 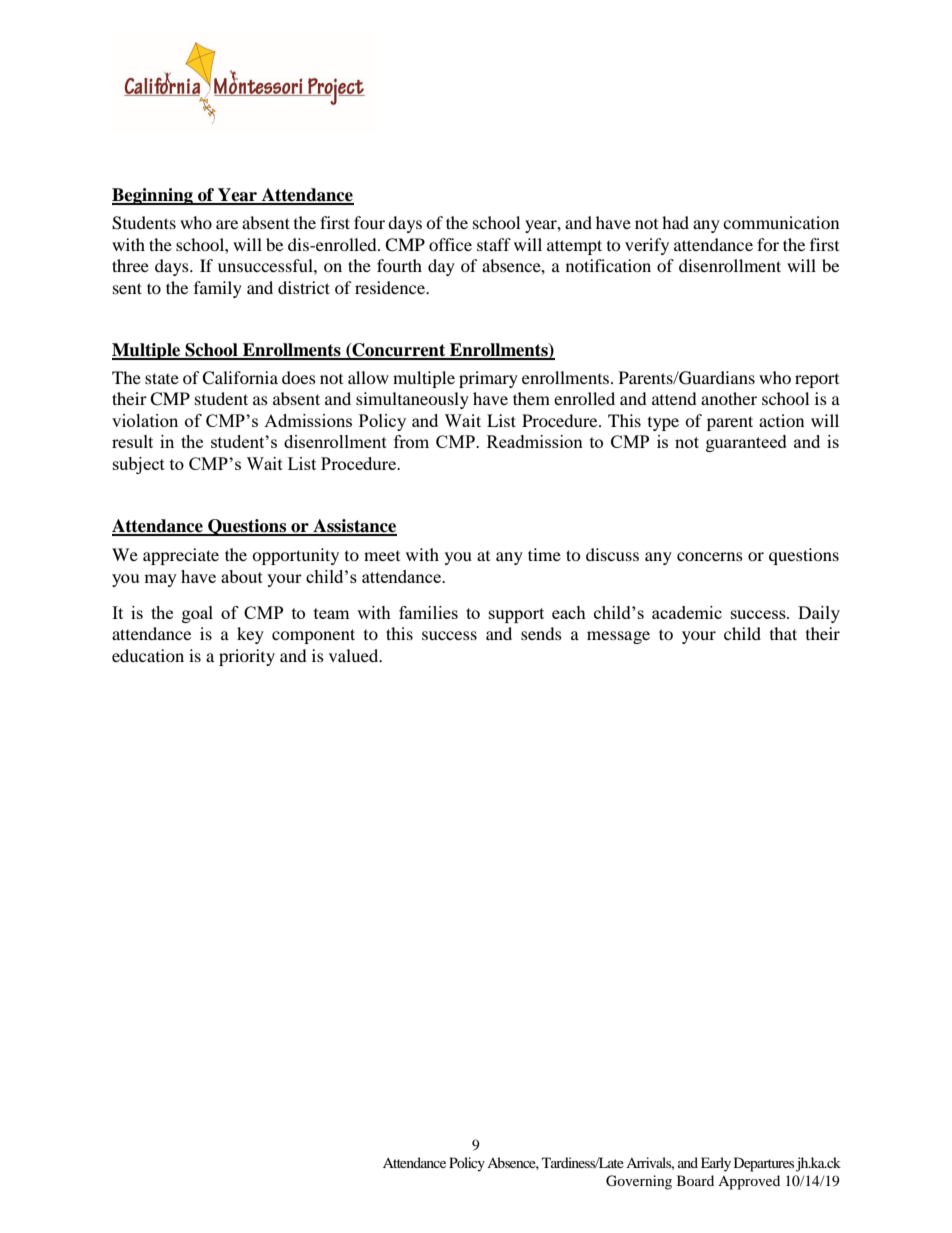 I want to click on communication, so click(x=781, y=222).
